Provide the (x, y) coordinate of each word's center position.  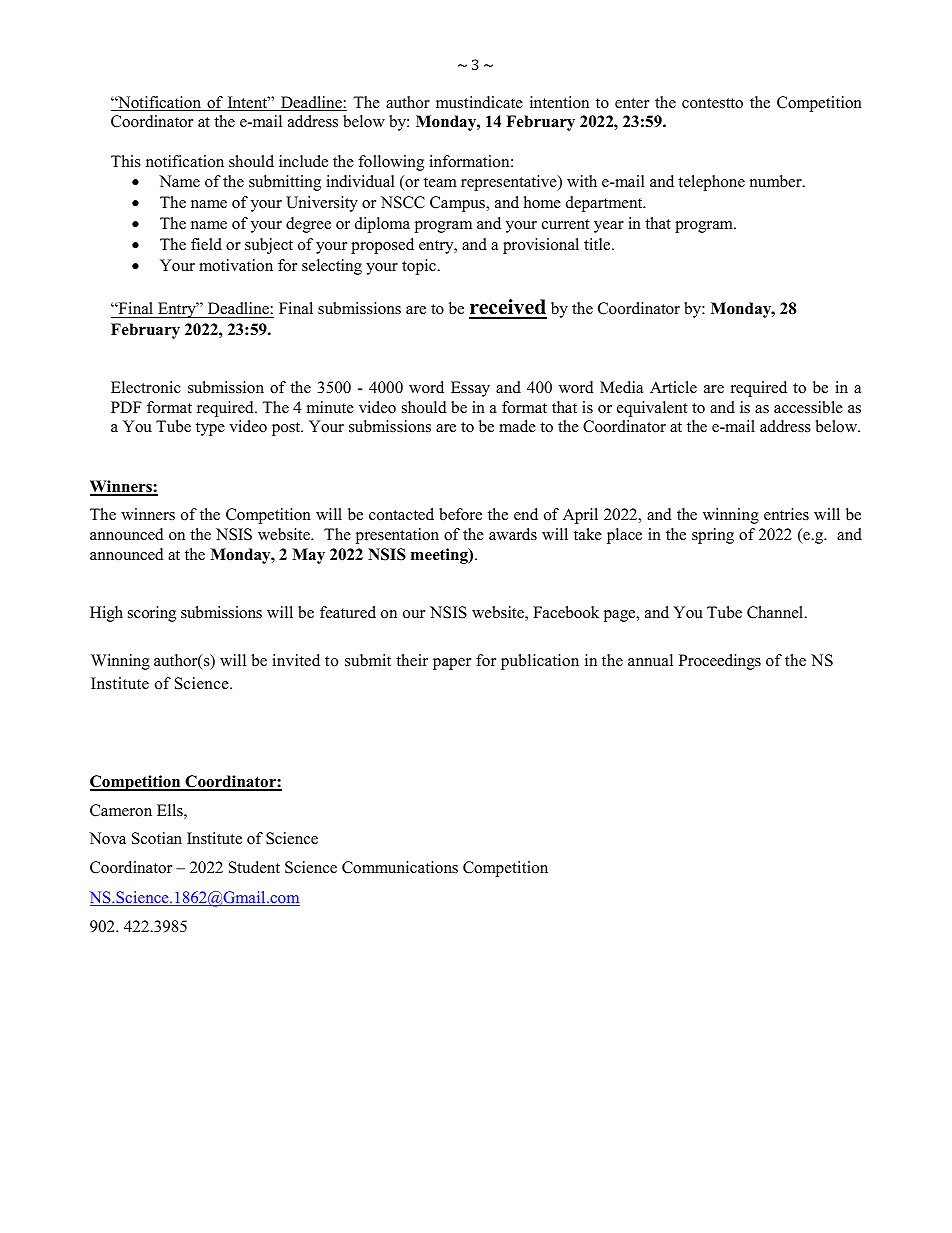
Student (254, 867)
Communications (400, 867)
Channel (776, 612)
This (126, 161)
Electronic (146, 387)
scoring (152, 614)
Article (673, 387)
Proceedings (720, 662)
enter (632, 103)
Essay (470, 389)
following (391, 163)
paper (452, 664)
